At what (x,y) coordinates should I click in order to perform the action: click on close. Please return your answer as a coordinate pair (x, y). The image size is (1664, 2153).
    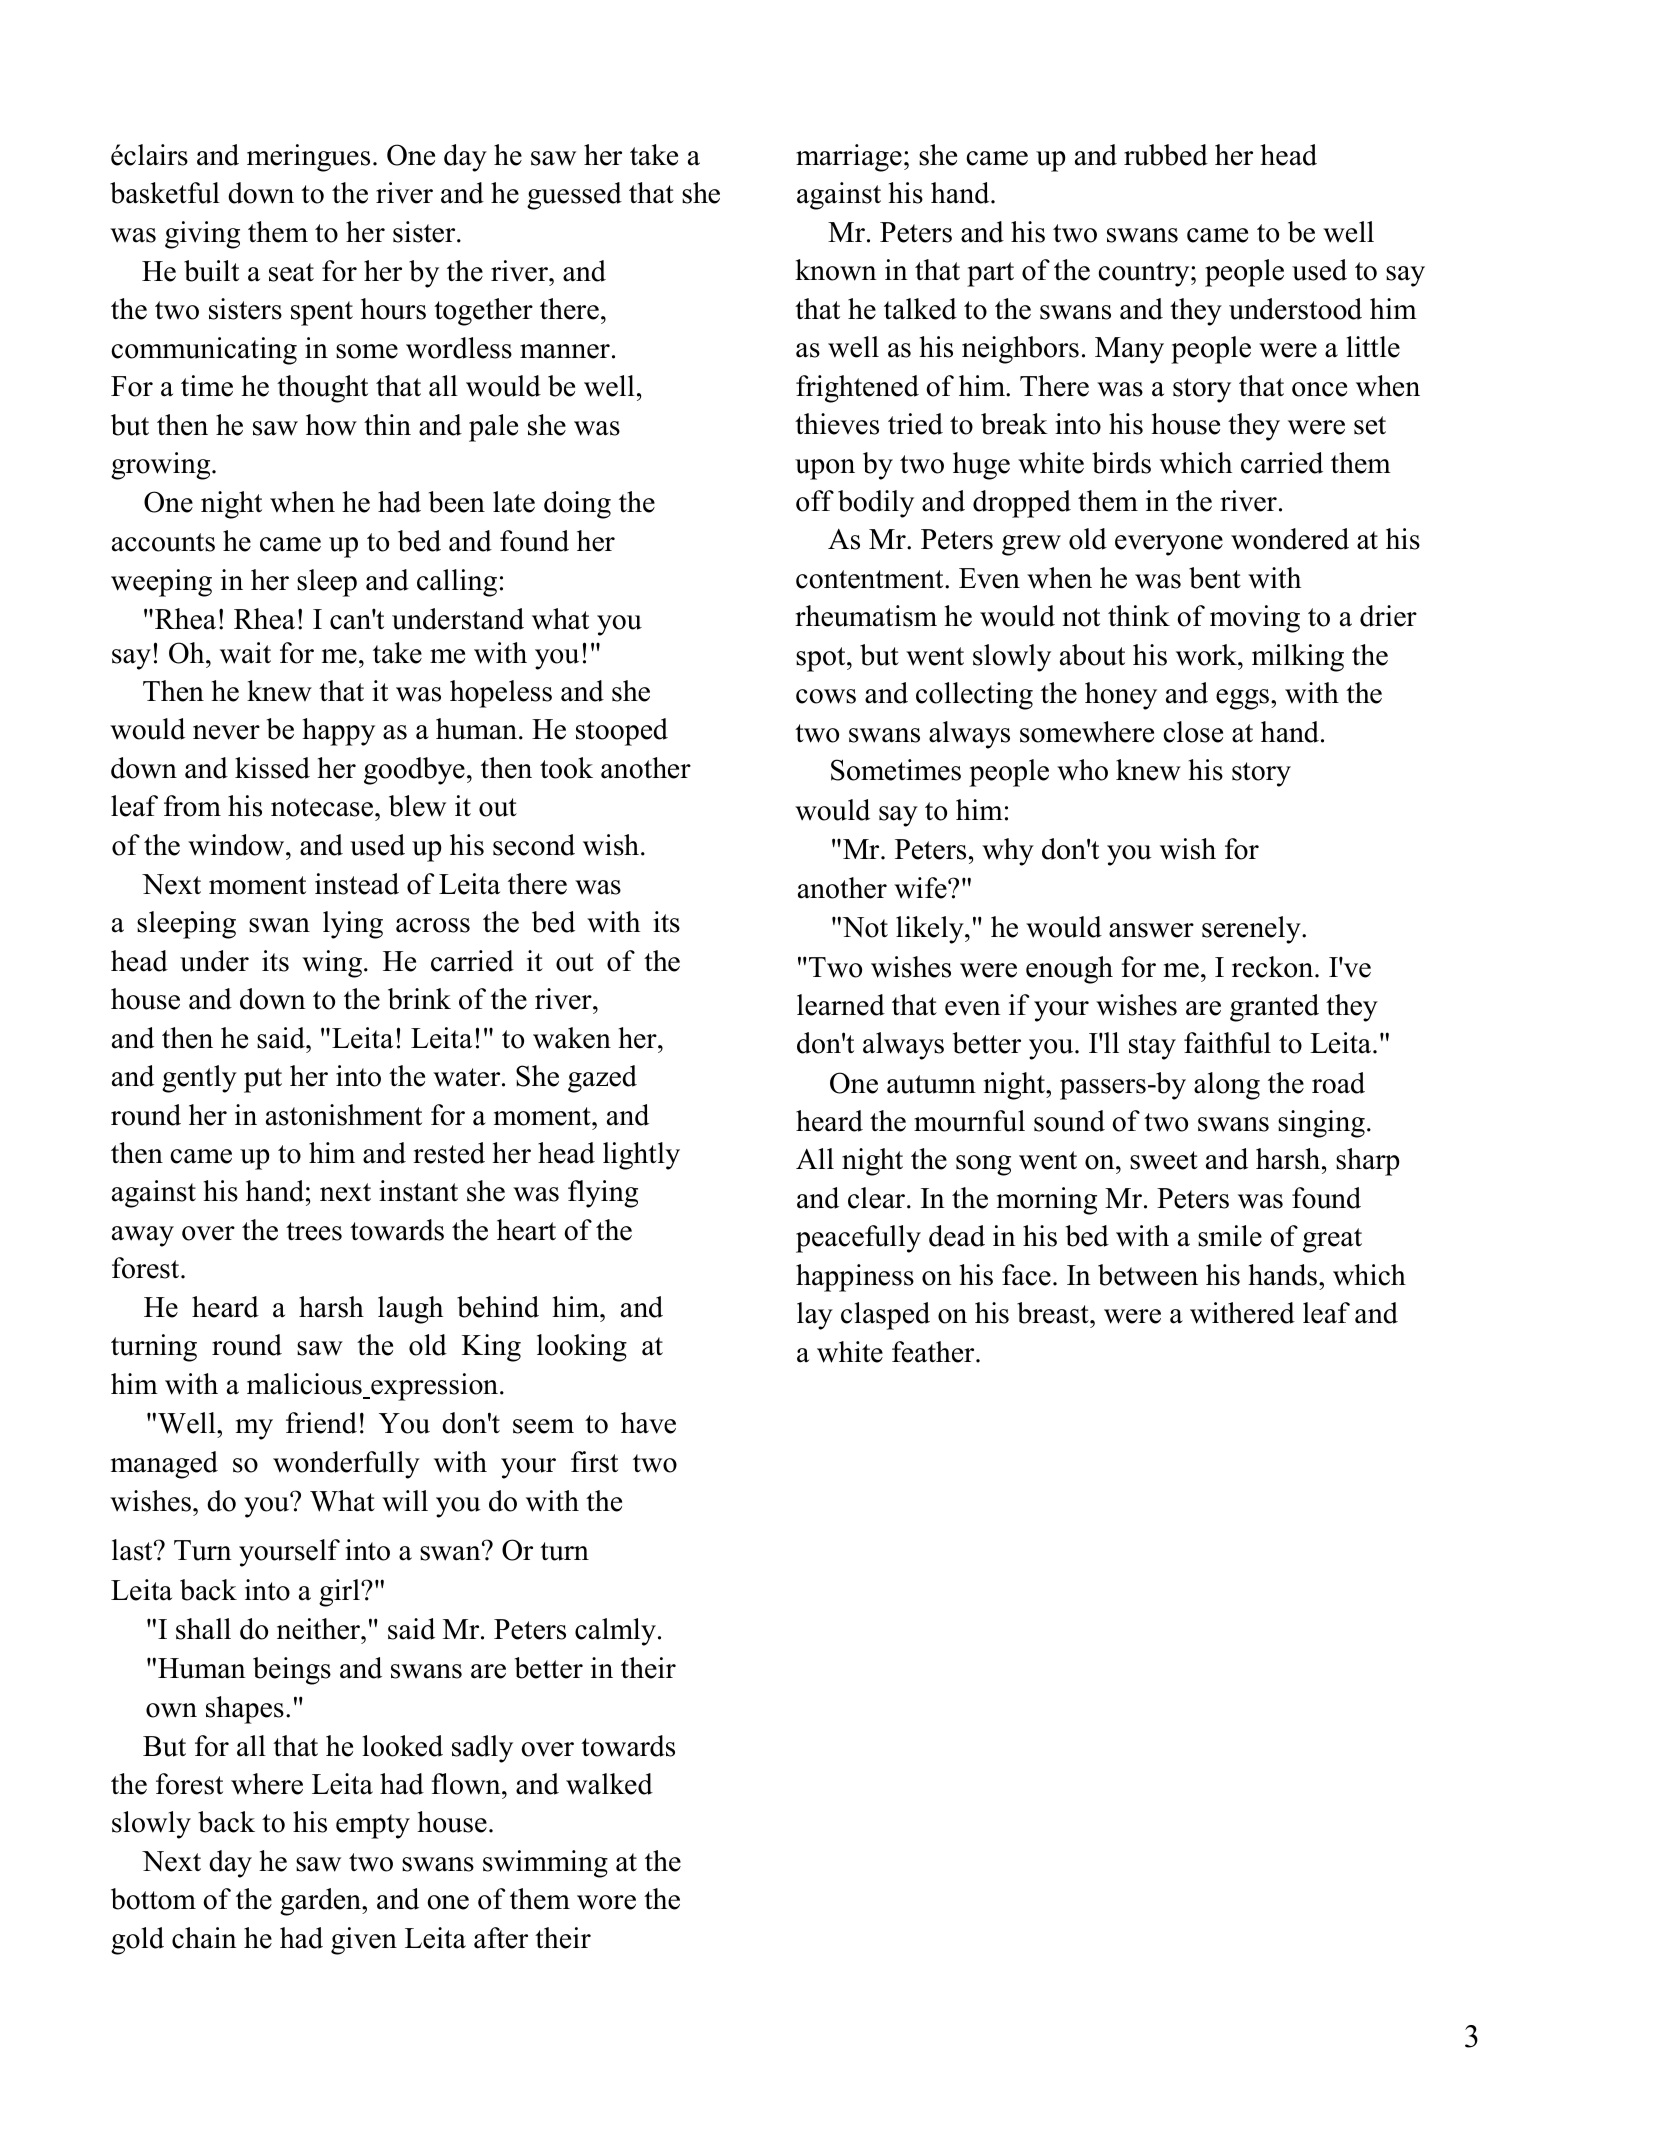
    Looking at the image, I should click on (1193, 732).
